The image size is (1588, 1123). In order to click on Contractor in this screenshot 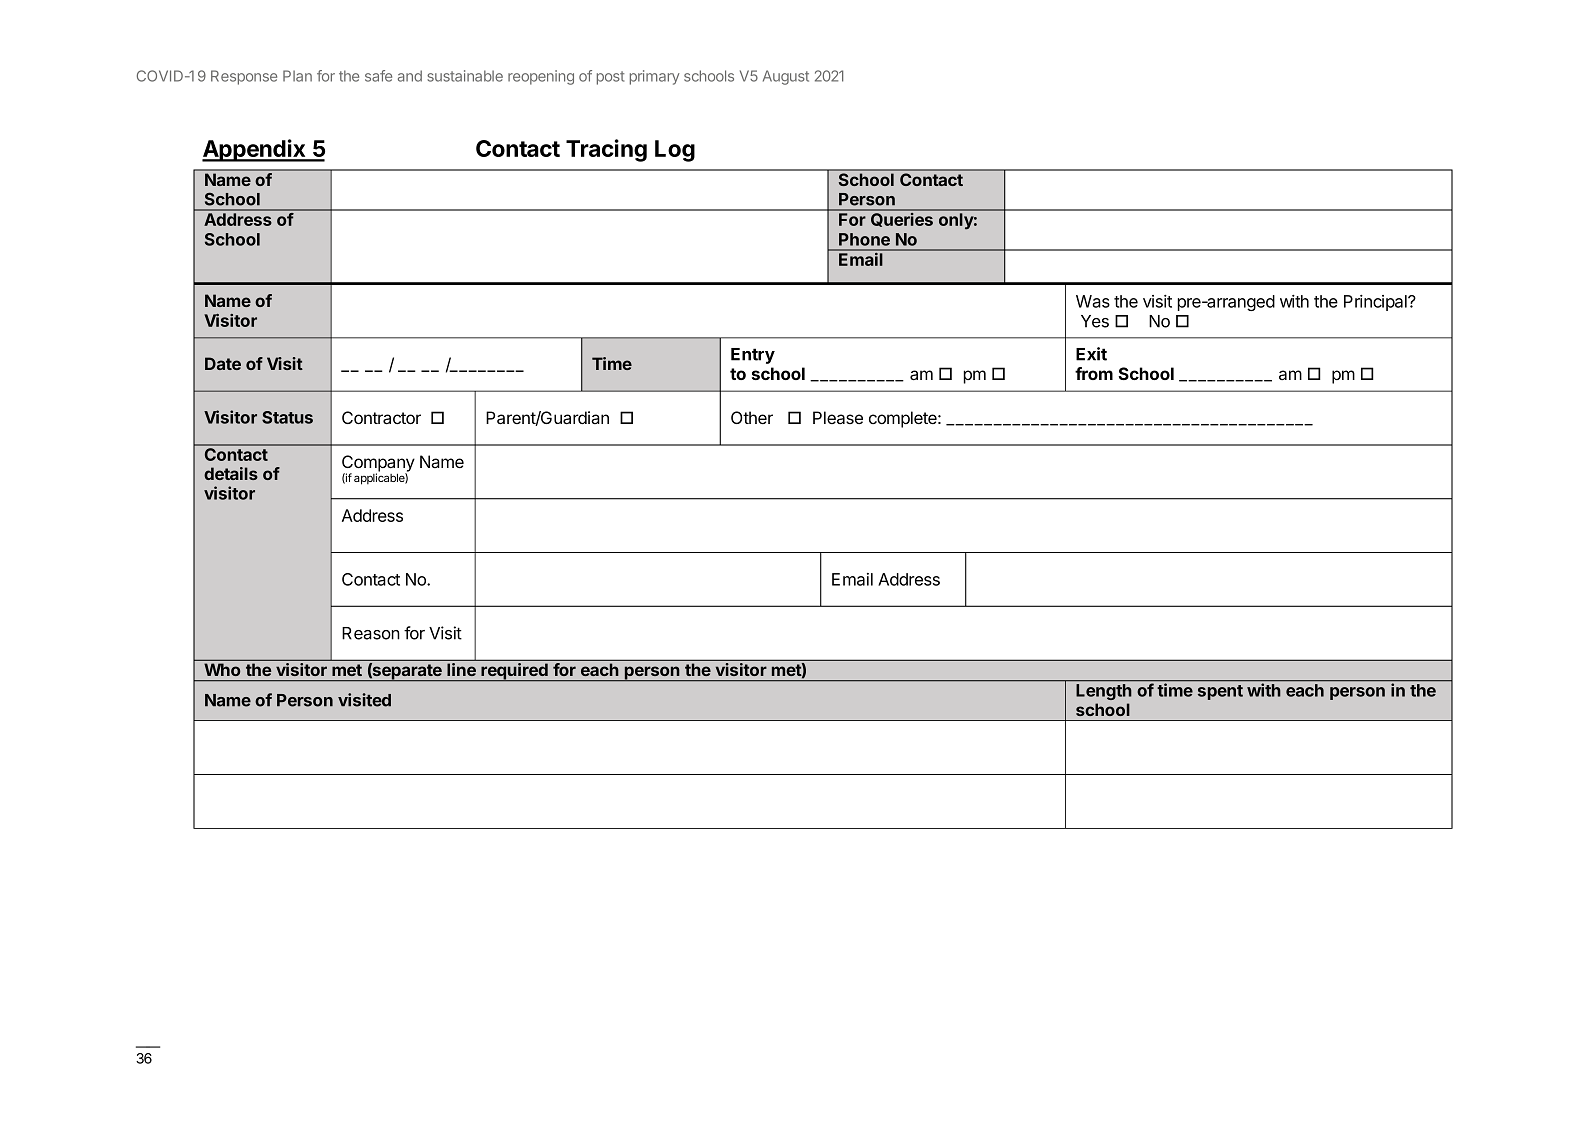, I will do `click(381, 418)`.
